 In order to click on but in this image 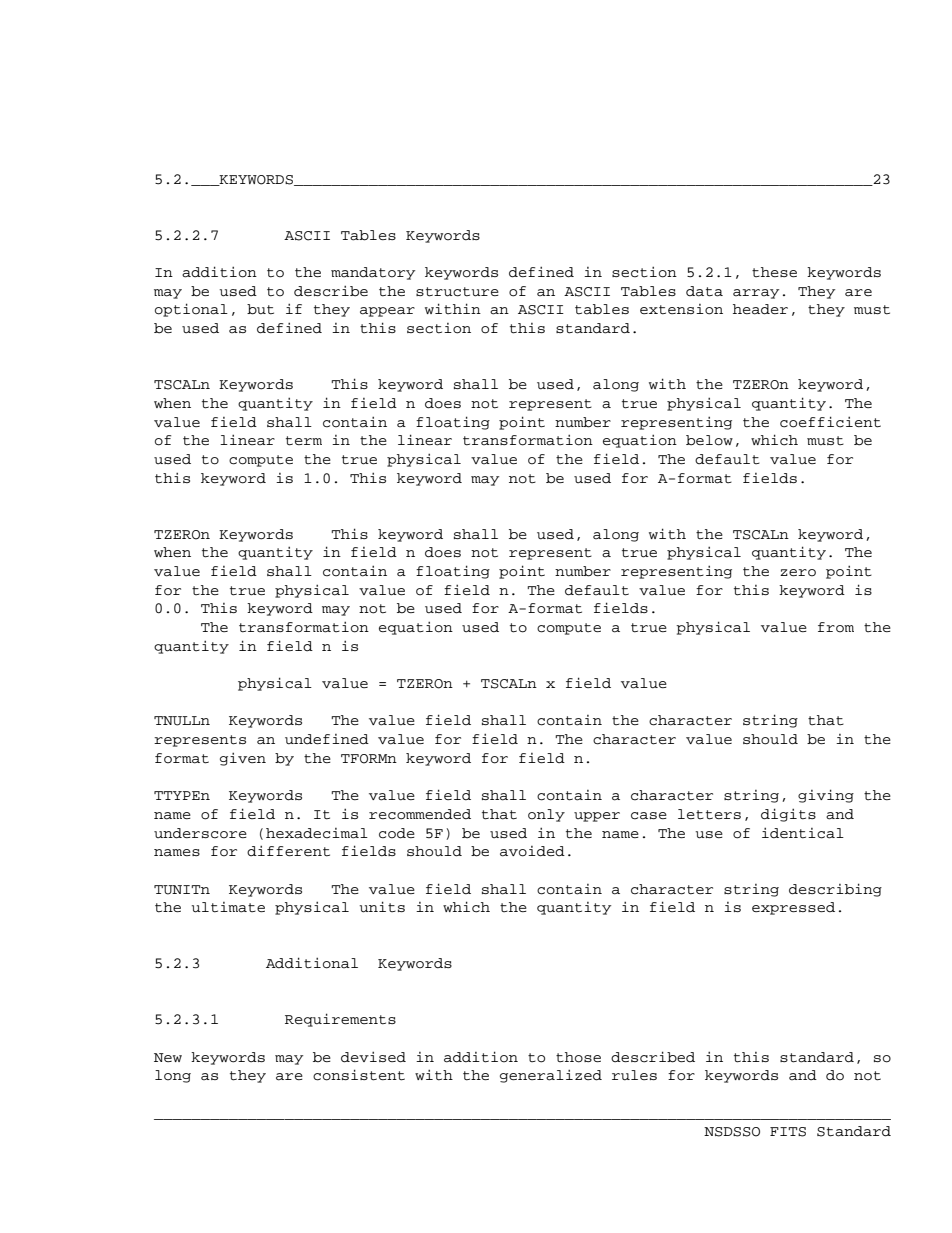, I will do `click(260, 309)`.
